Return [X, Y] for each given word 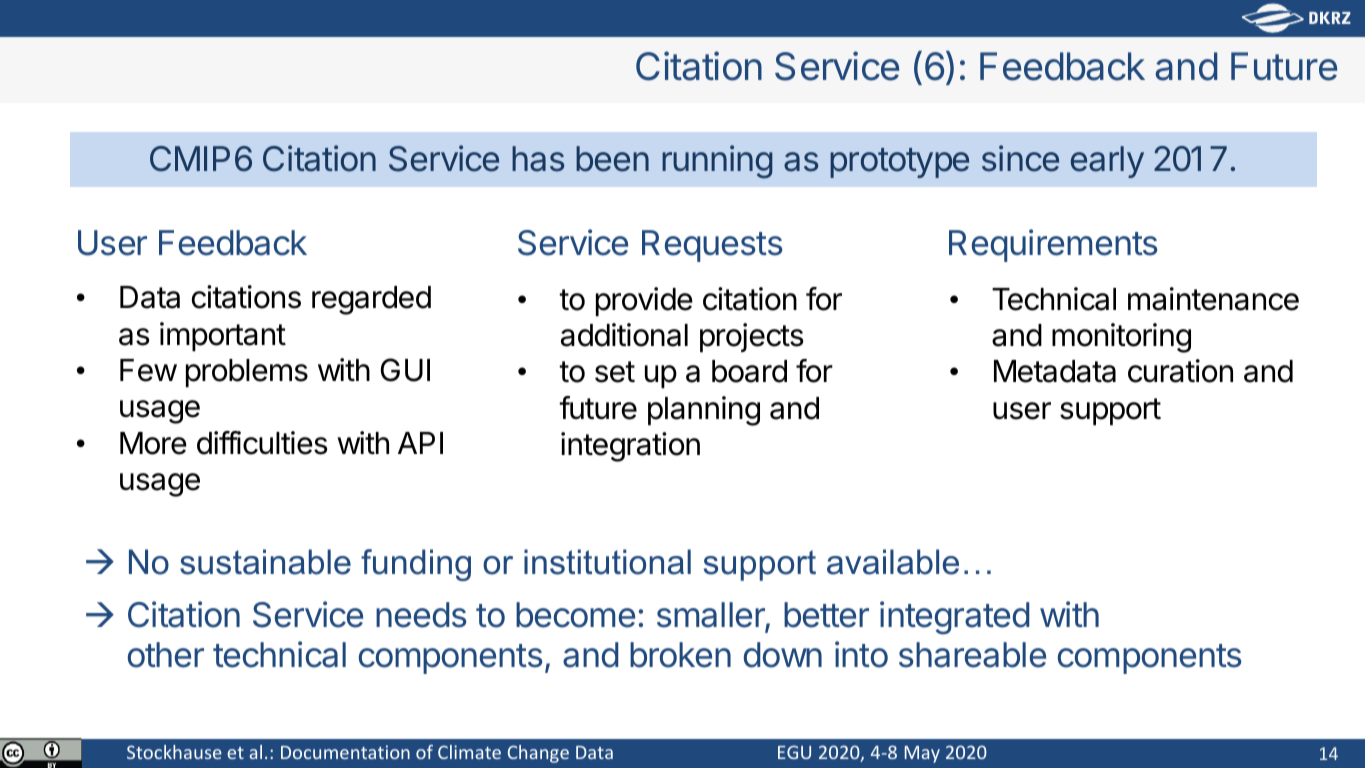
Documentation [345, 752]
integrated [954, 618]
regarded [371, 300]
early [1107, 162]
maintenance [1213, 299]
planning [704, 411]
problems [247, 373]
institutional [607, 562]
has [538, 159]
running [717, 162]
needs [421, 615]
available [893, 562]
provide [644, 302]
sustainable [265, 562]
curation [1180, 371]
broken [680, 655]
